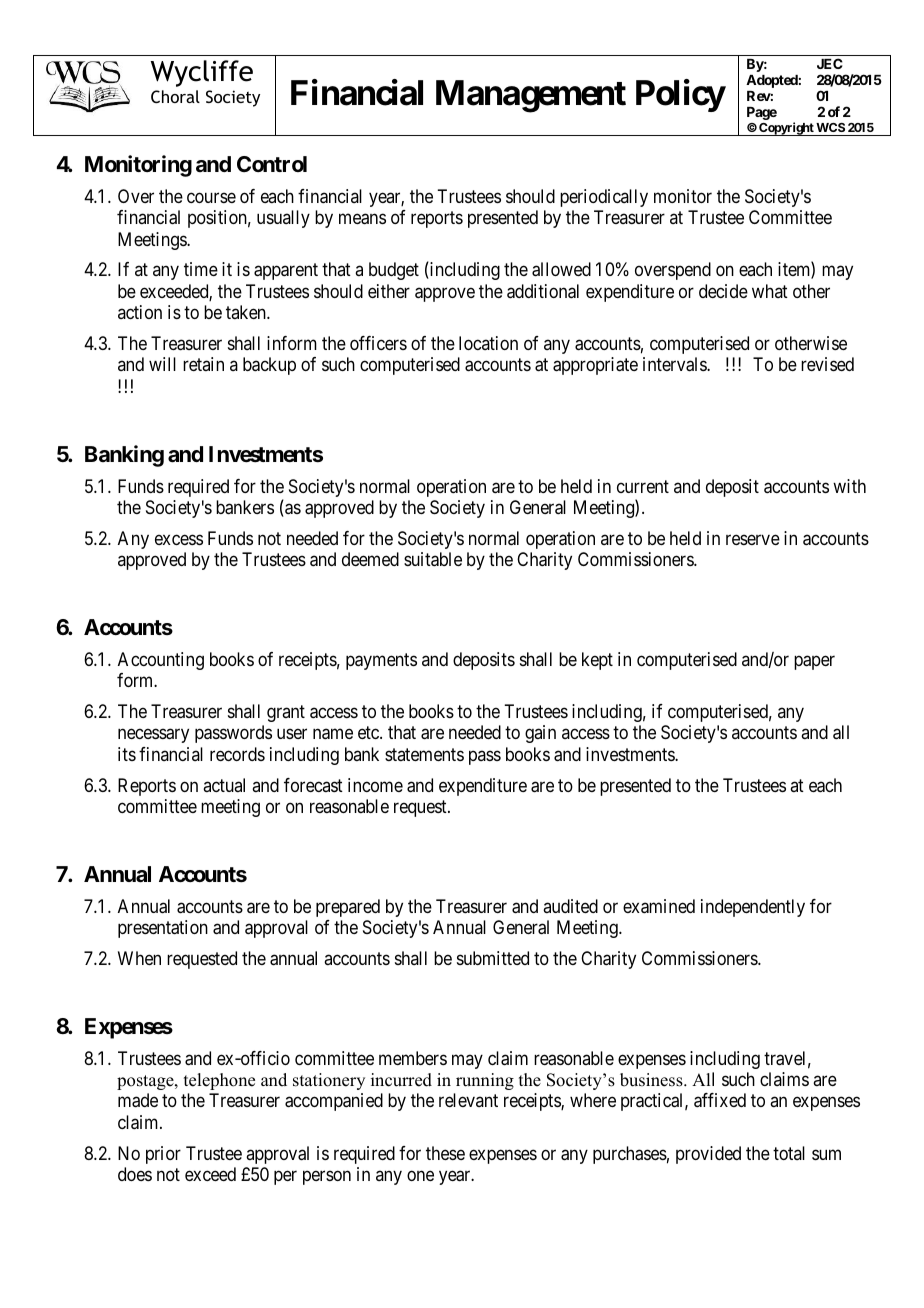 Image resolution: width=924 pixels, height=1308 pixels. What do you see at coordinates (786, 129) in the page?
I see `Copyright` at bounding box center [786, 129].
